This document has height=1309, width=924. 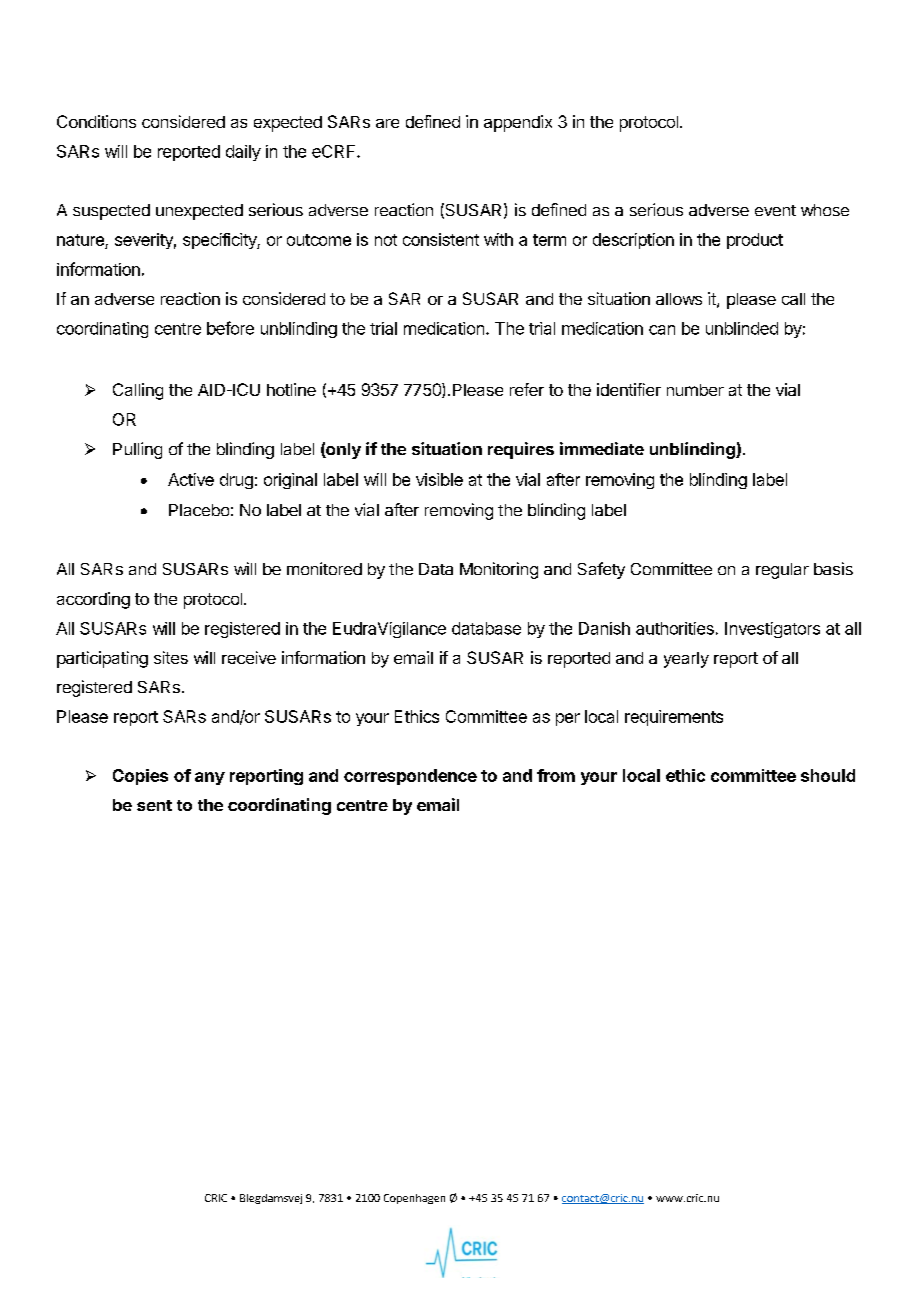 I want to click on correspondence, so click(x=410, y=777).
